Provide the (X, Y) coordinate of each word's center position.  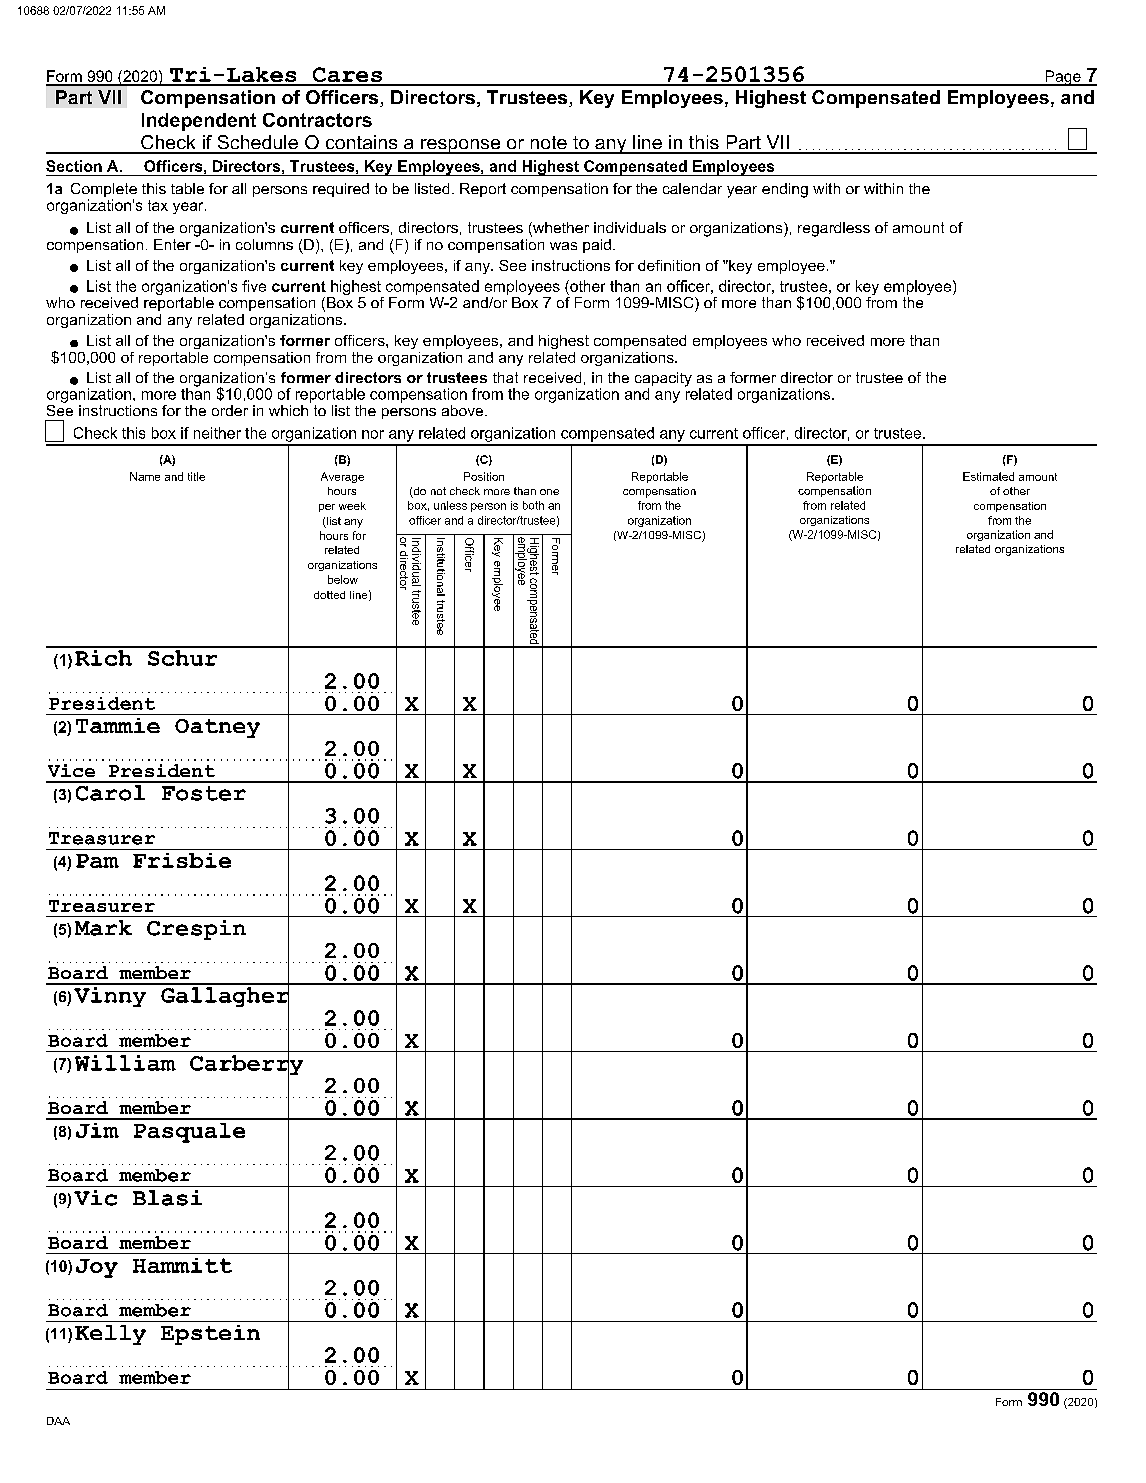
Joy (97, 1268)
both (533, 505)
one (549, 492)
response (461, 146)
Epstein (210, 1335)
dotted (329, 595)
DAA (58, 1421)
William (125, 1063)
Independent (199, 122)
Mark (103, 928)
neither (217, 433)
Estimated (988, 476)
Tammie (118, 725)
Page (1063, 78)
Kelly (110, 1335)
